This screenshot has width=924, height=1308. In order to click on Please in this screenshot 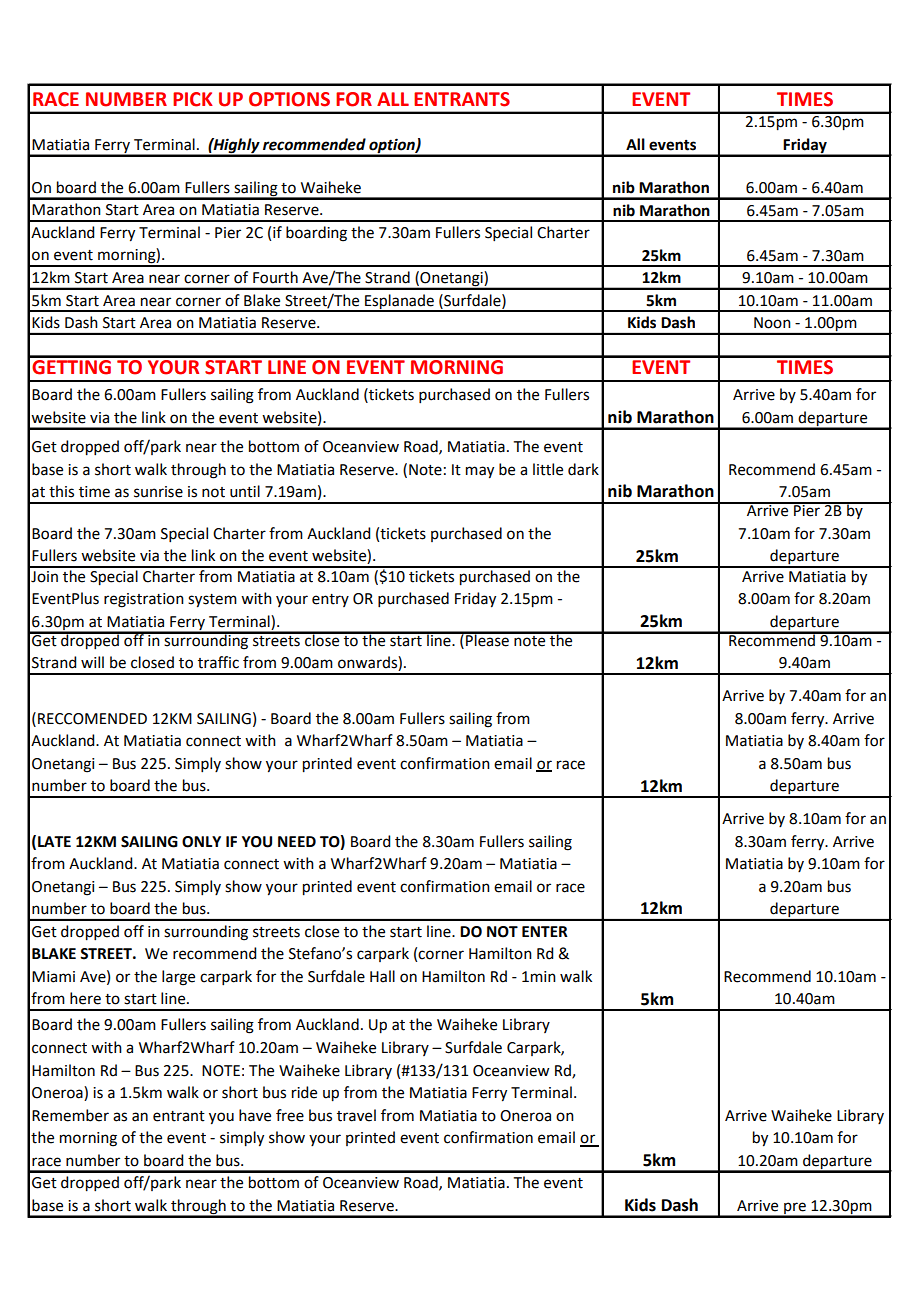, I will do `click(487, 639)`.
